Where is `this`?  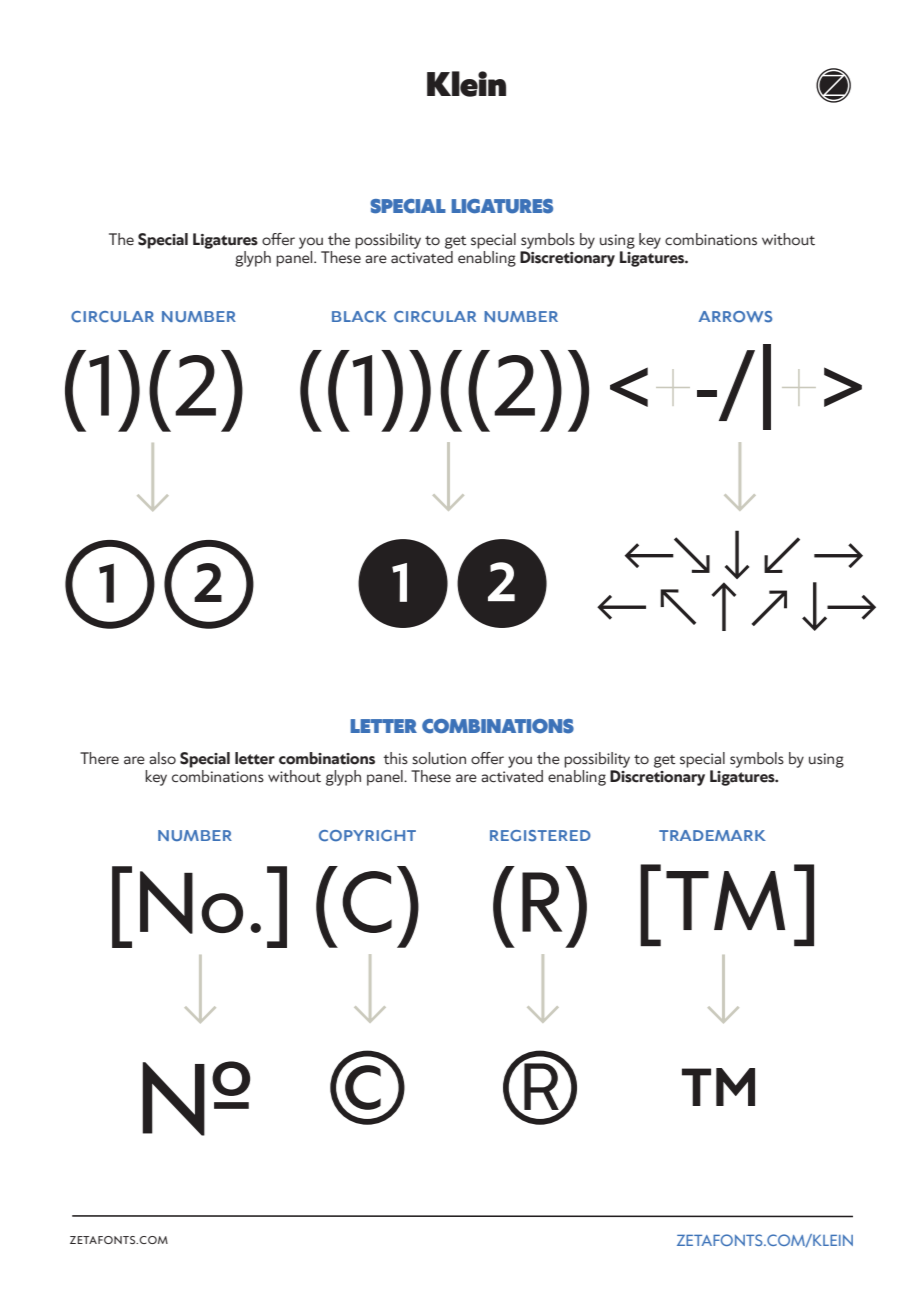 this is located at coordinates (395, 758).
